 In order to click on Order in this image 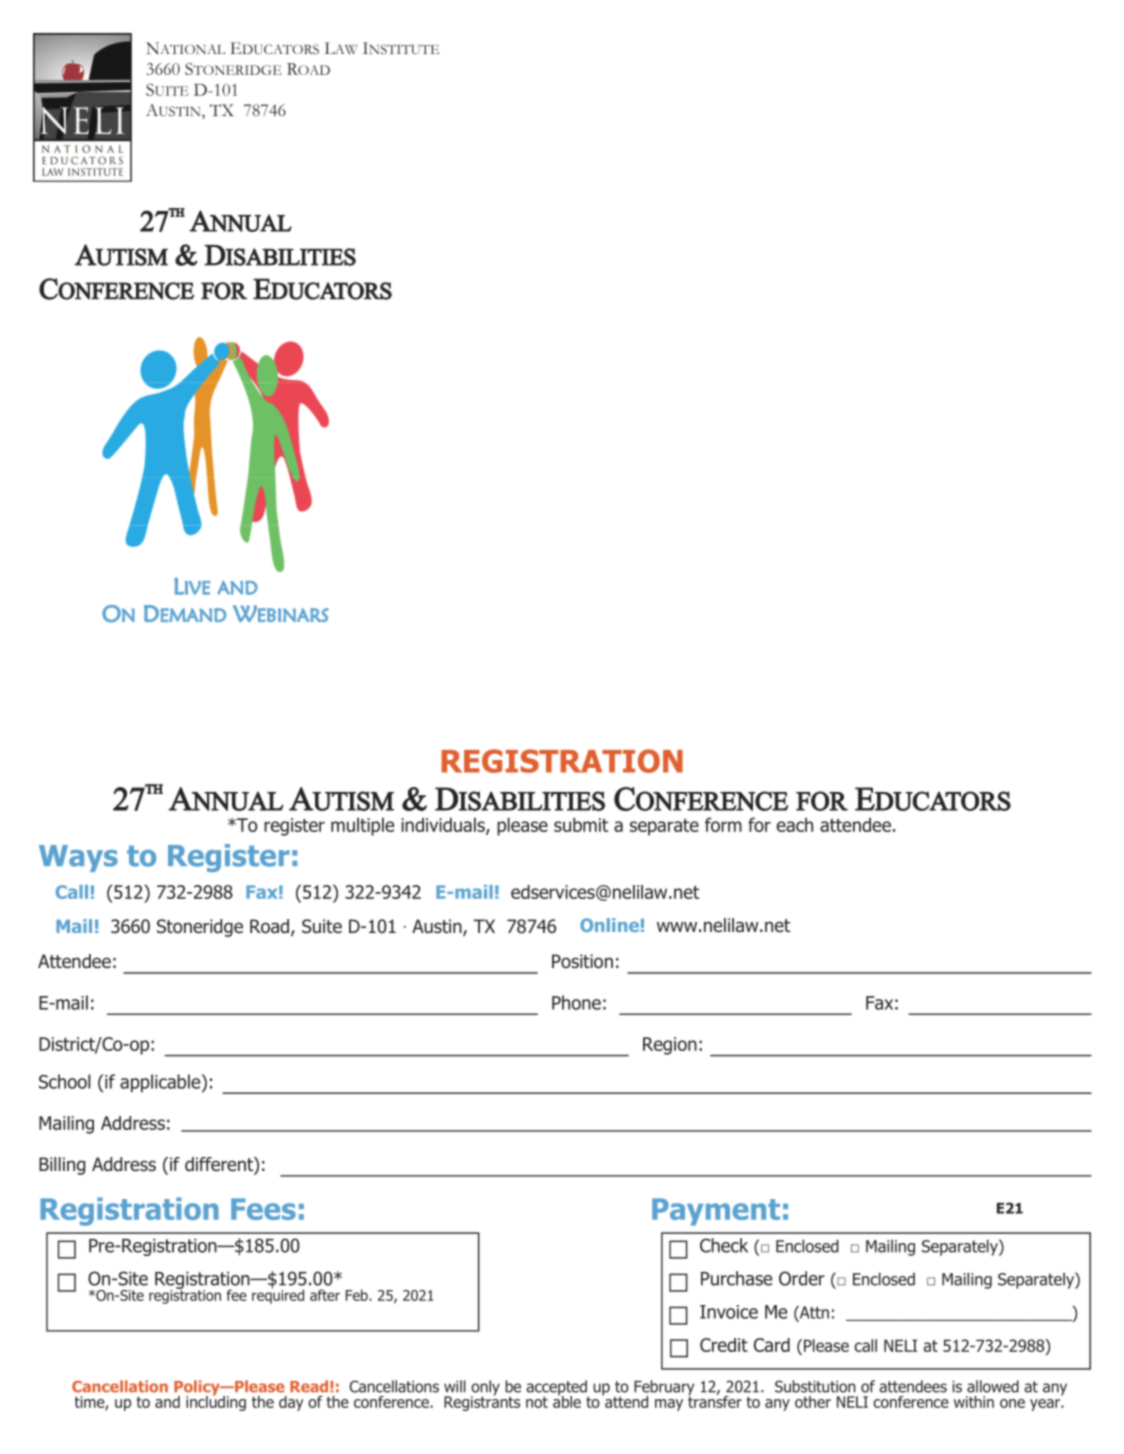, I will do `click(802, 1278)`.
